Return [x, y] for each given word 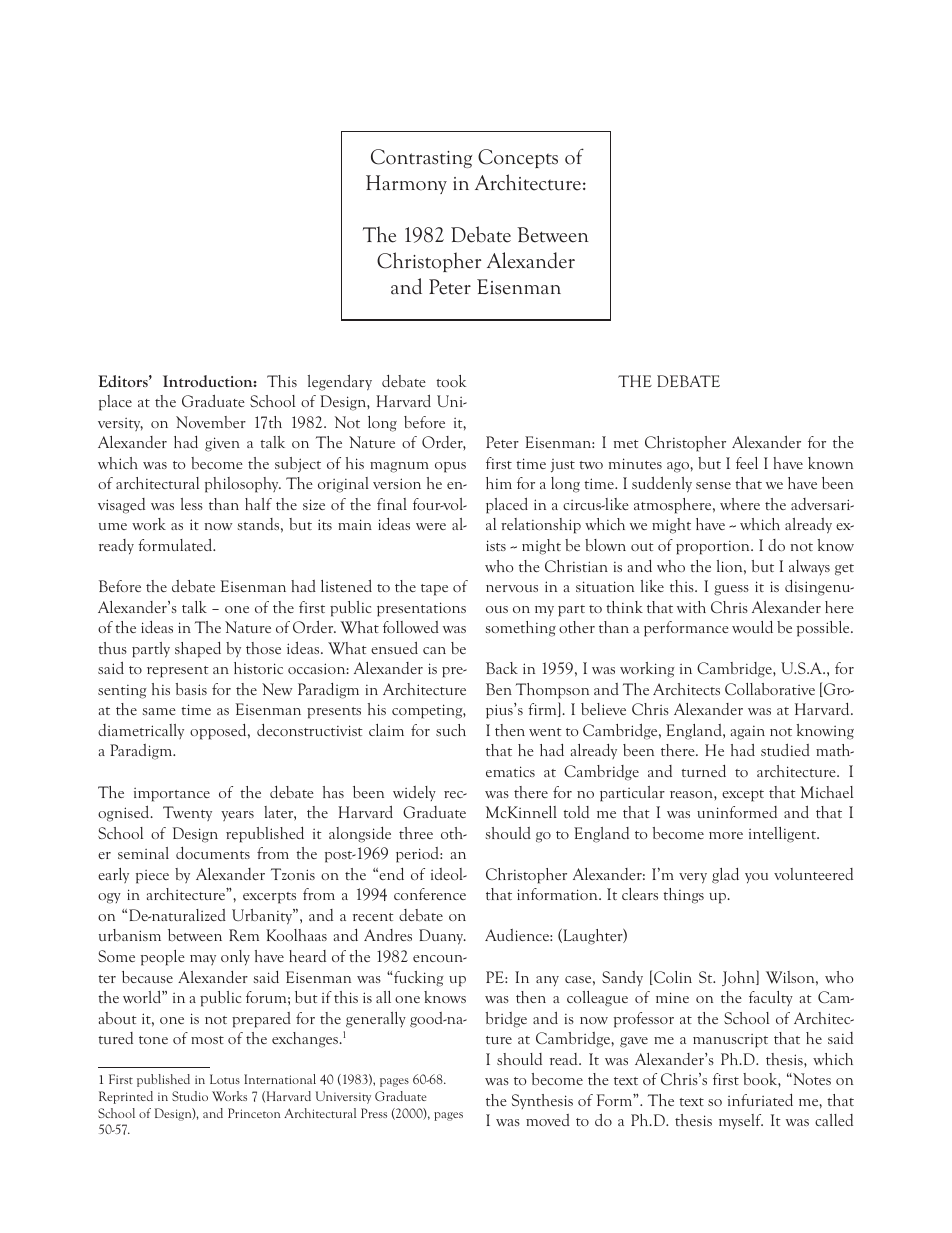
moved [548, 1120]
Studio [190, 1096]
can [434, 650]
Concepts [518, 158]
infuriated [760, 1100]
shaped [198, 650]
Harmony [406, 184]
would [752, 627]
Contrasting [421, 158]
